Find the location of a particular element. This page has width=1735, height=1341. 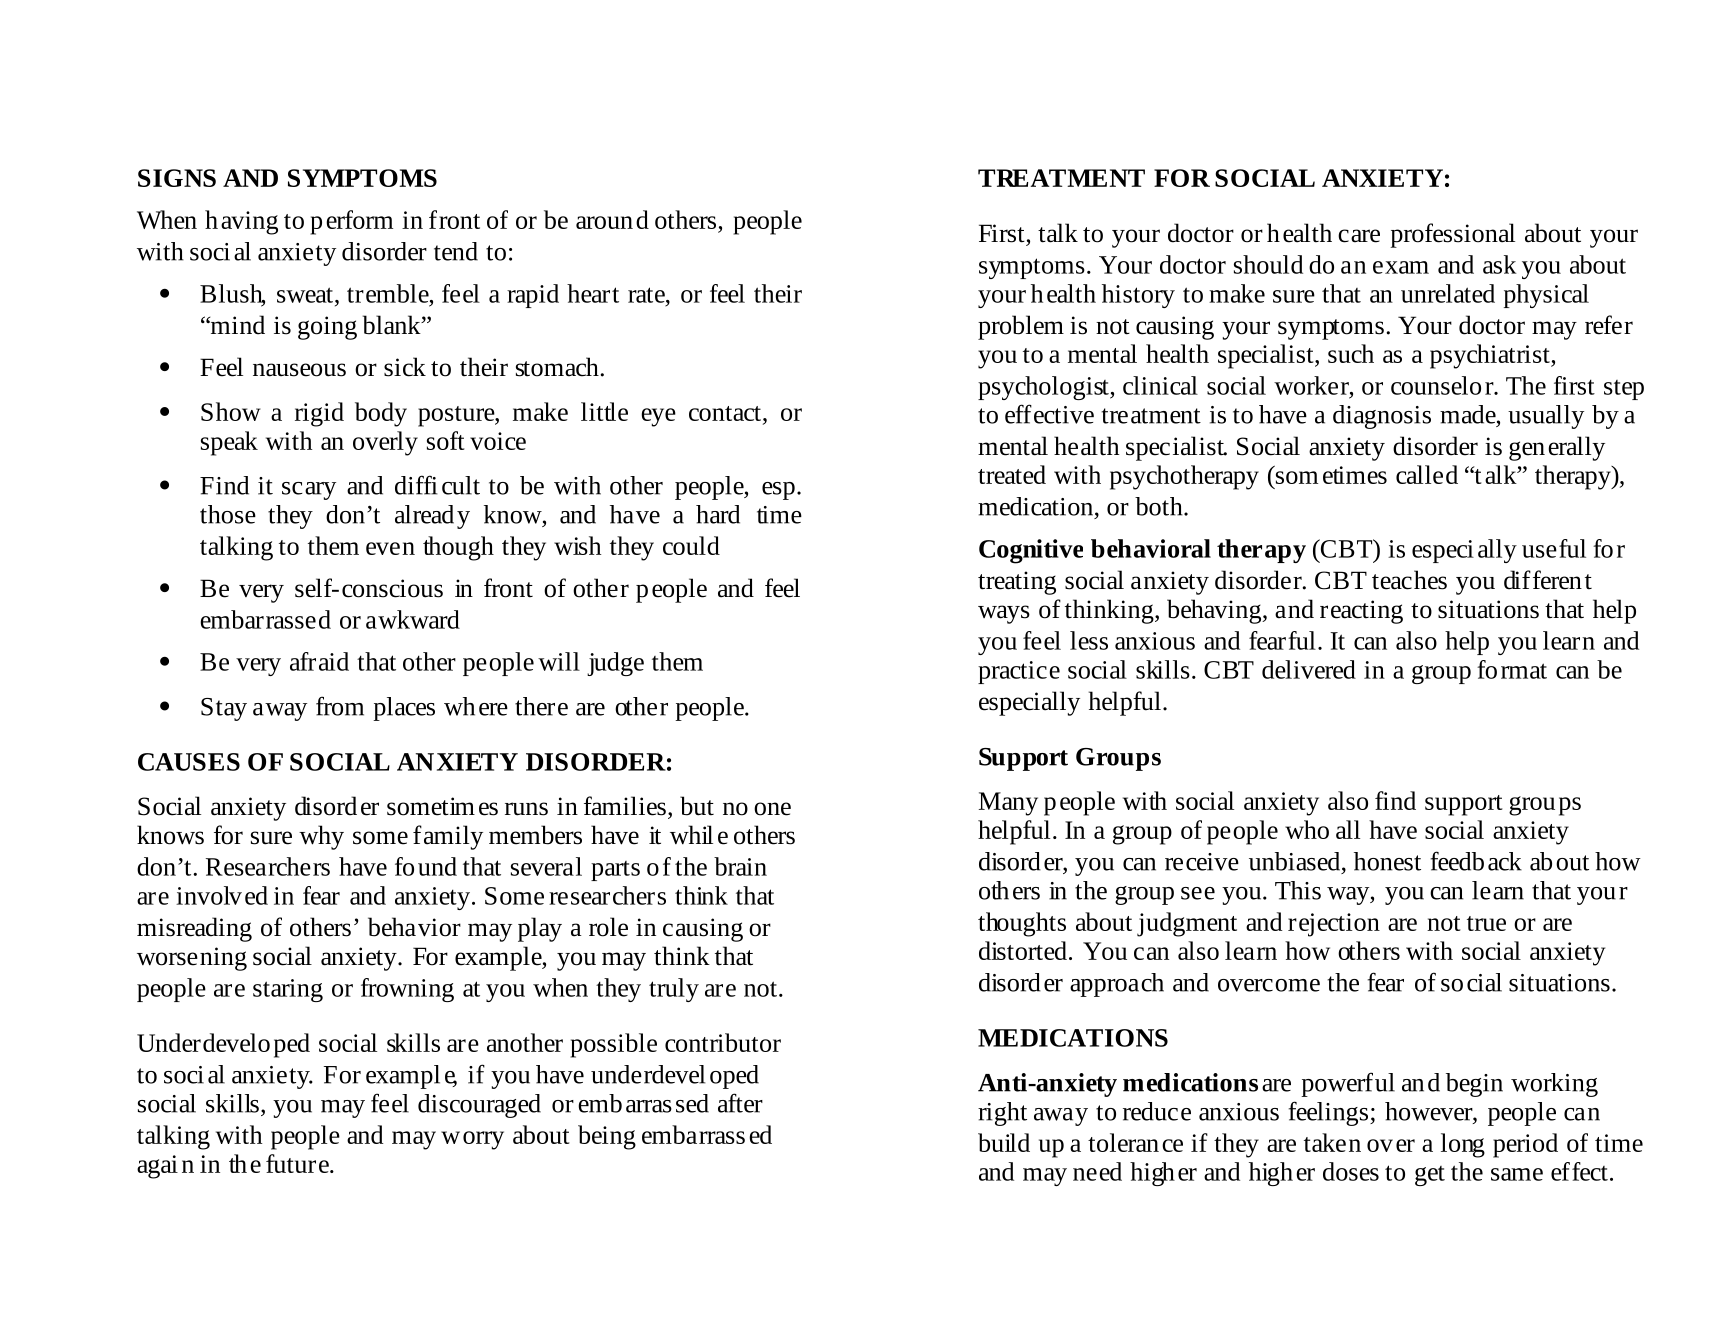

perform is located at coordinates (351, 222).
